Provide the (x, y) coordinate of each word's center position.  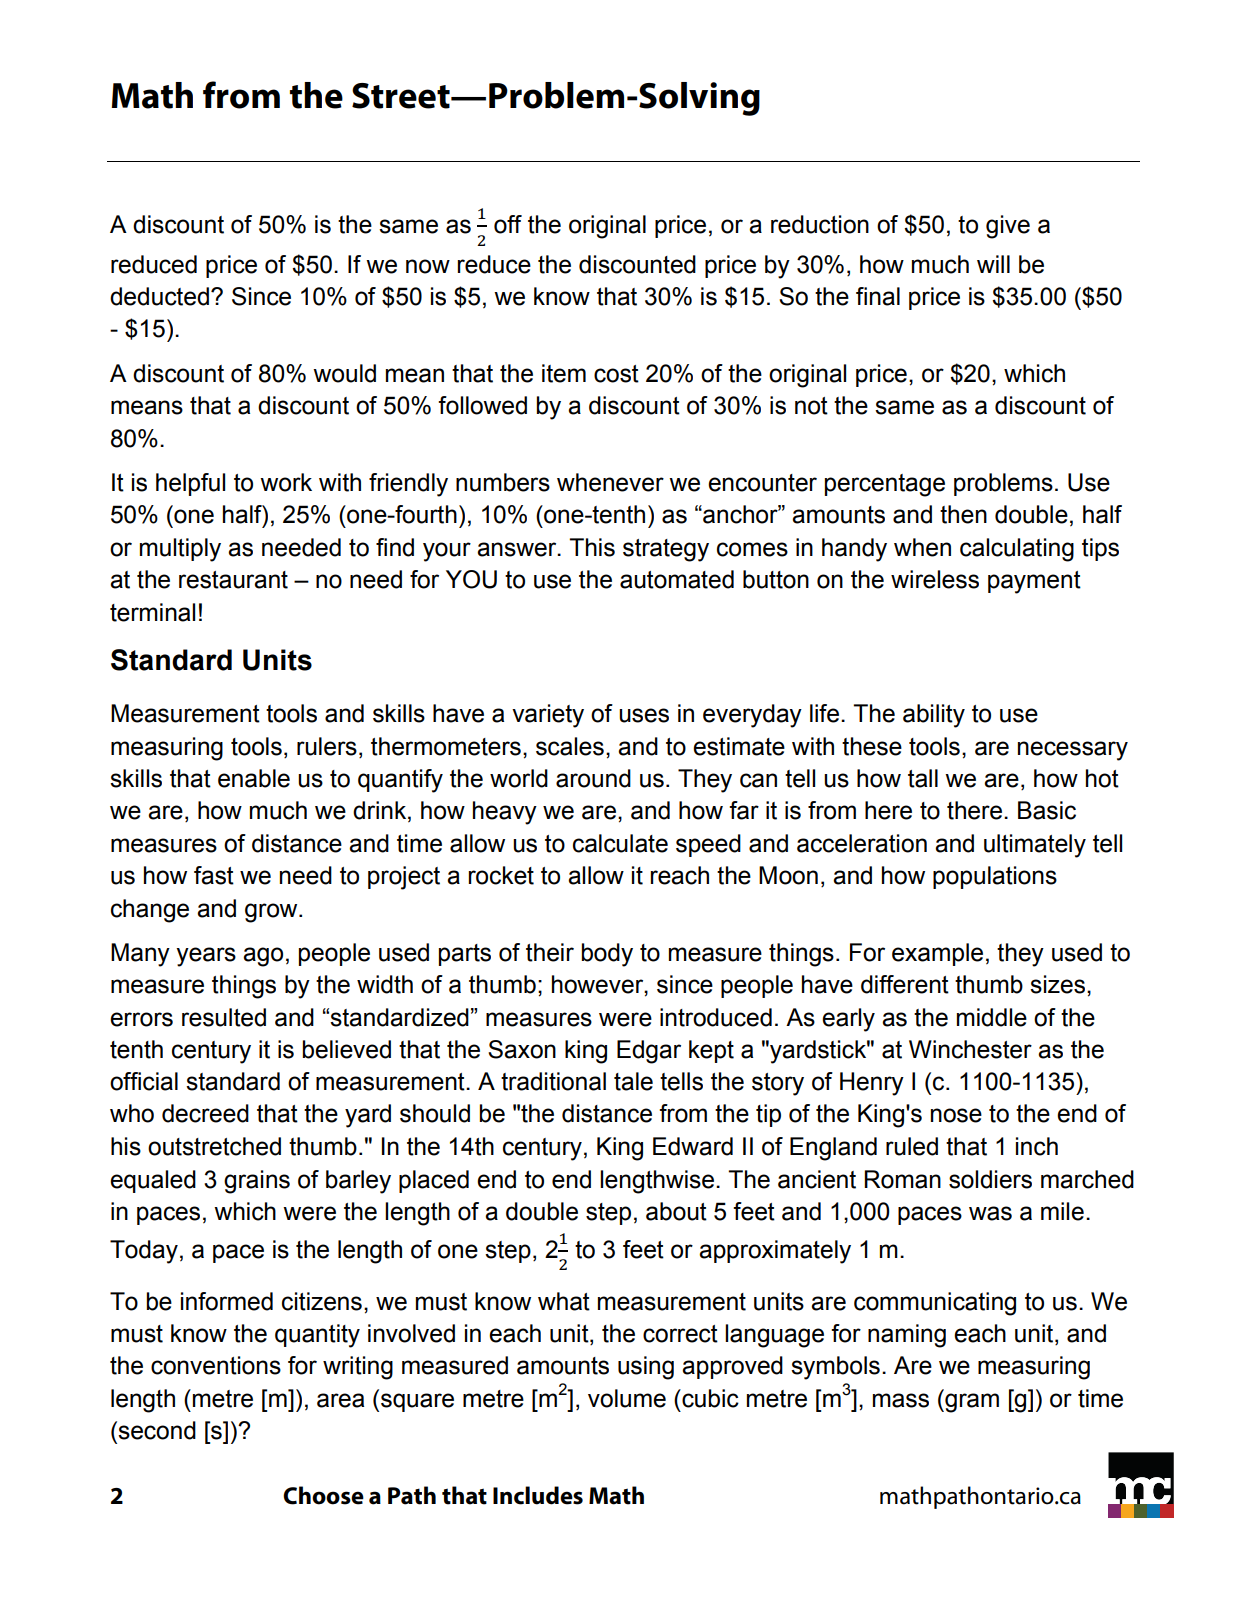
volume (627, 1398)
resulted (224, 1017)
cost (616, 374)
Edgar (649, 1052)
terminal (152, 612)
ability (934, 716)
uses (644, 715)
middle (992, 1017)
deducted (159, 296)
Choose (323, 1495)
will (993, 264)
